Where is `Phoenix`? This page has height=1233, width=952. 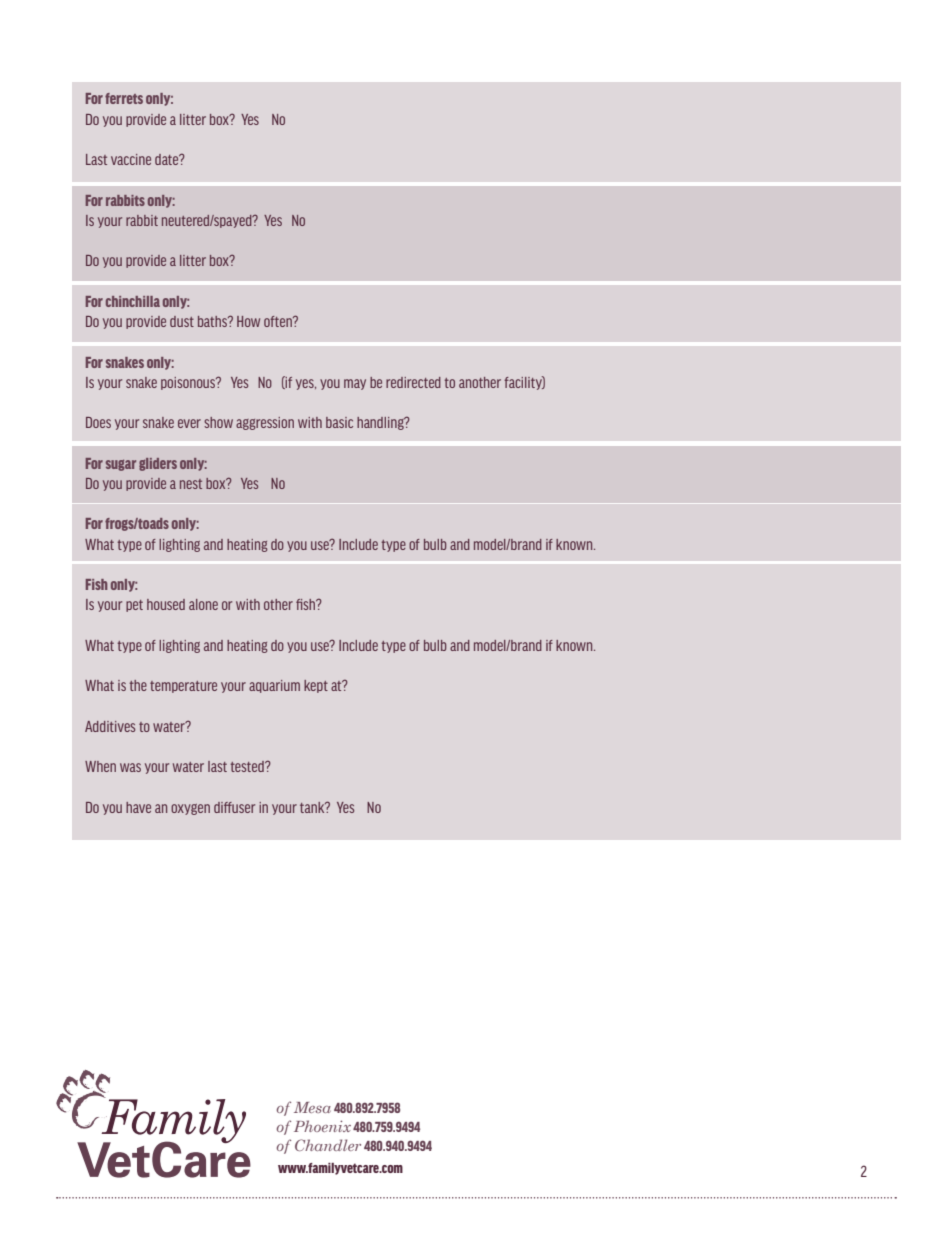 Phoenix is located at coordinates (322, 1126).
